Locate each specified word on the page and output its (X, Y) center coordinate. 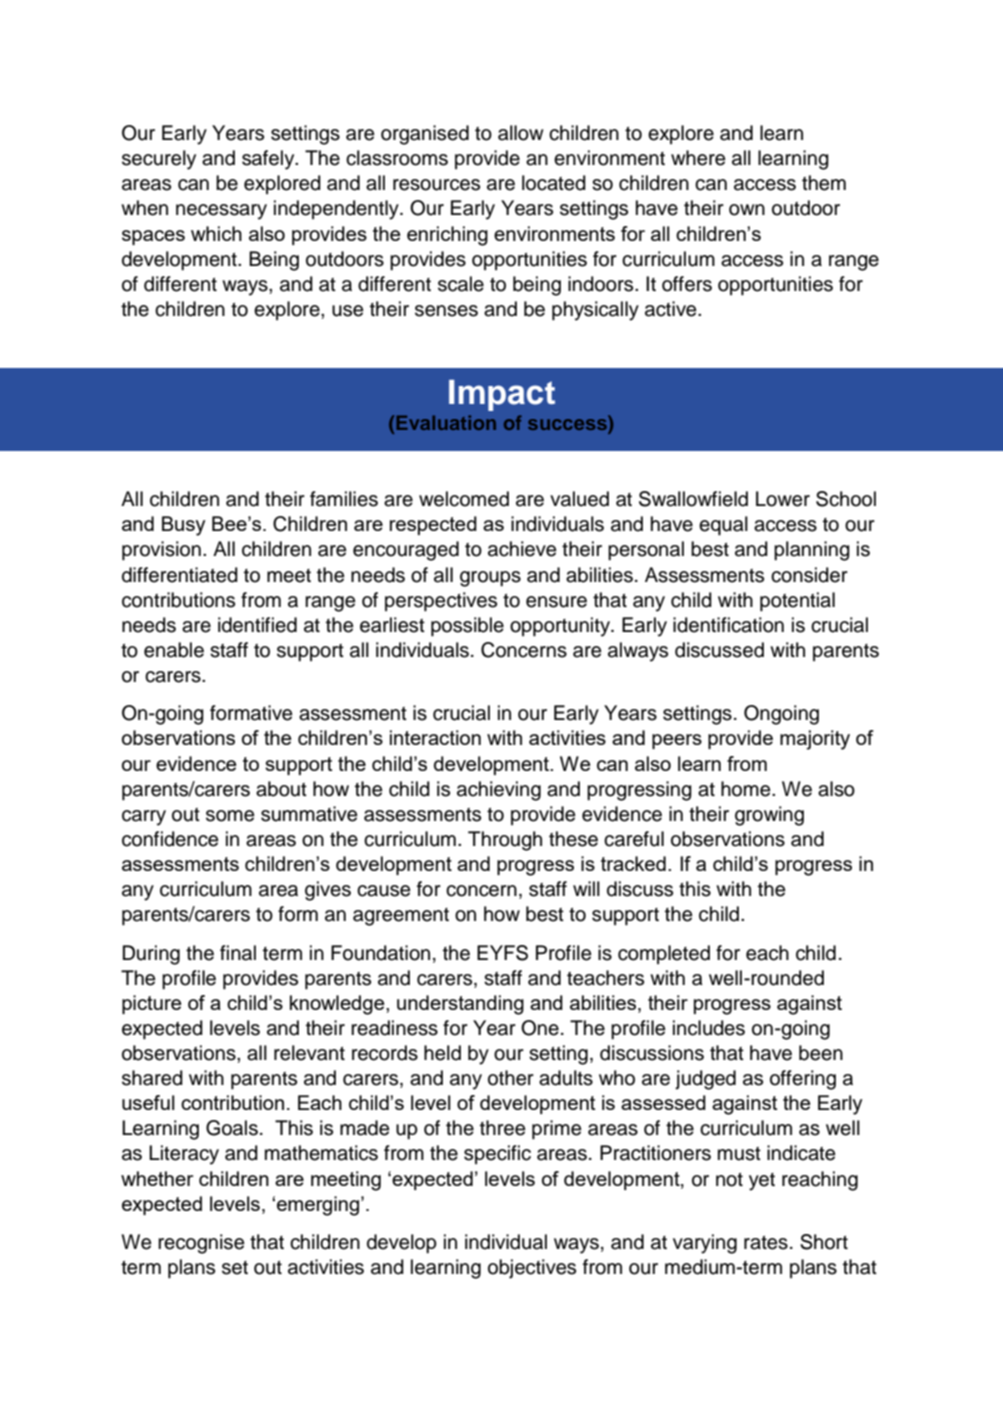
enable (174, 650)
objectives (532, 1269)
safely (269, 160)
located (554, 183)
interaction (435, 737)
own (747, 210)
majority (815, 740)
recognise (201, 1244)
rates (766, 1242)
